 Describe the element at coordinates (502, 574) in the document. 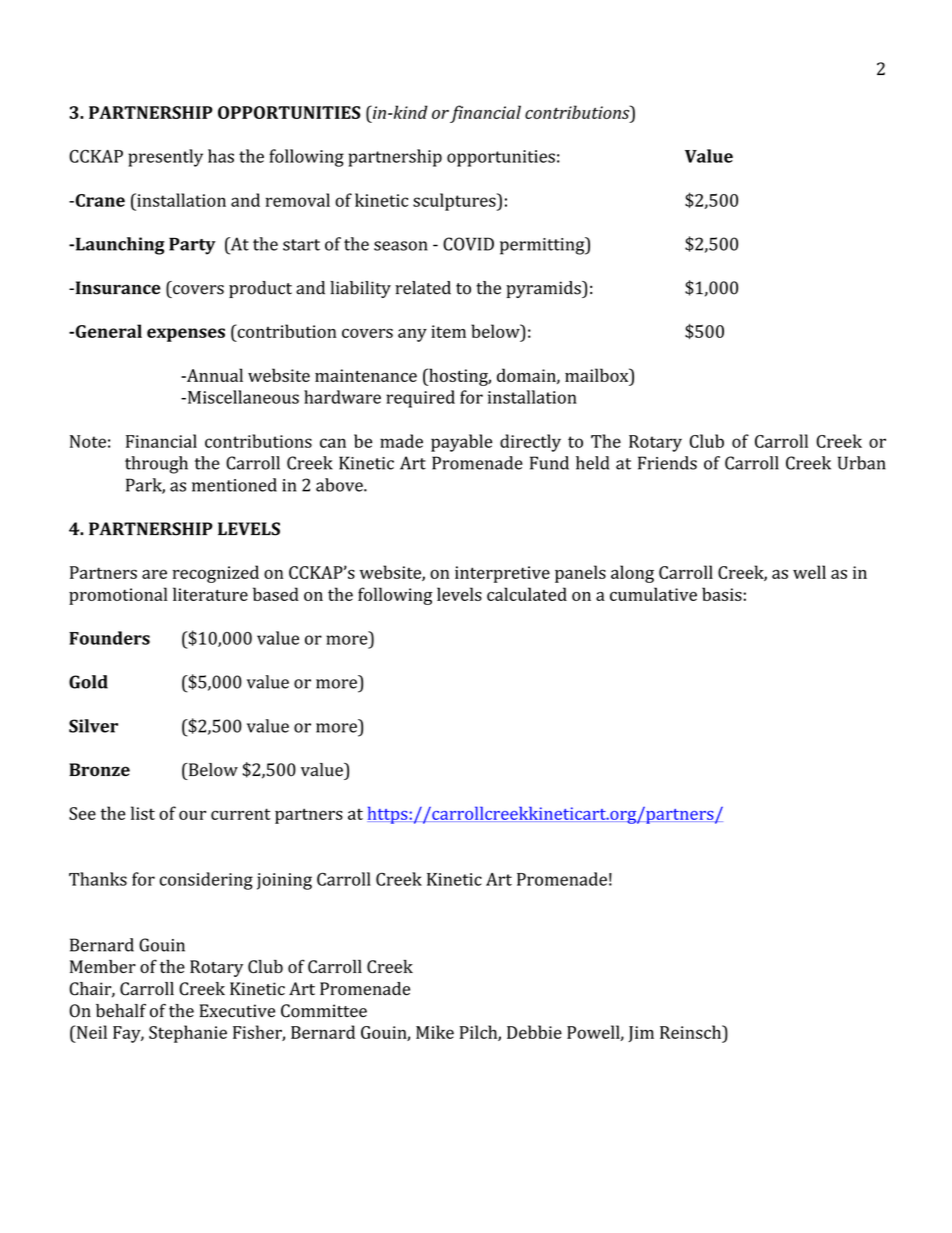

I see `interpretive` at that location.
